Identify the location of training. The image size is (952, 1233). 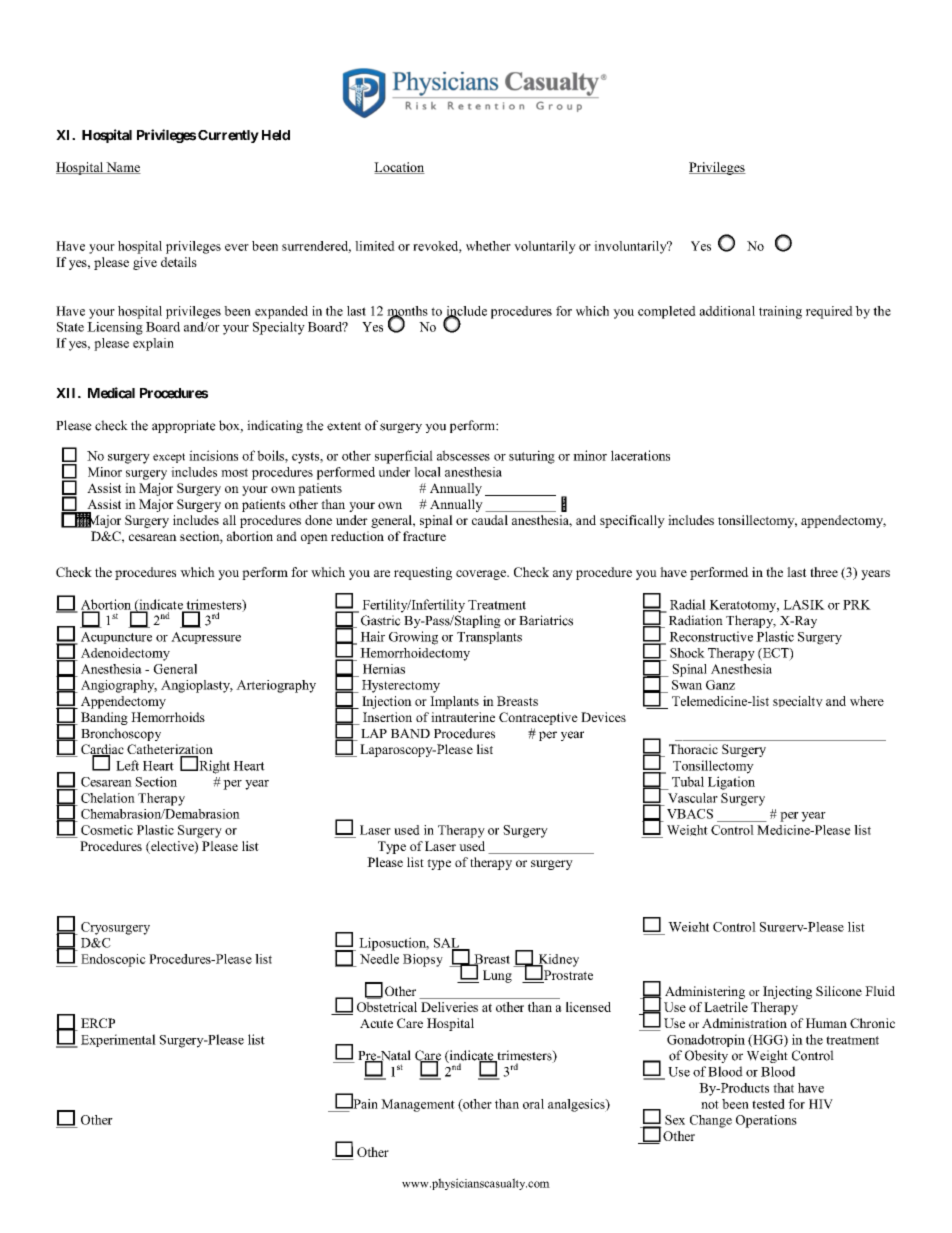
(780, 312).
